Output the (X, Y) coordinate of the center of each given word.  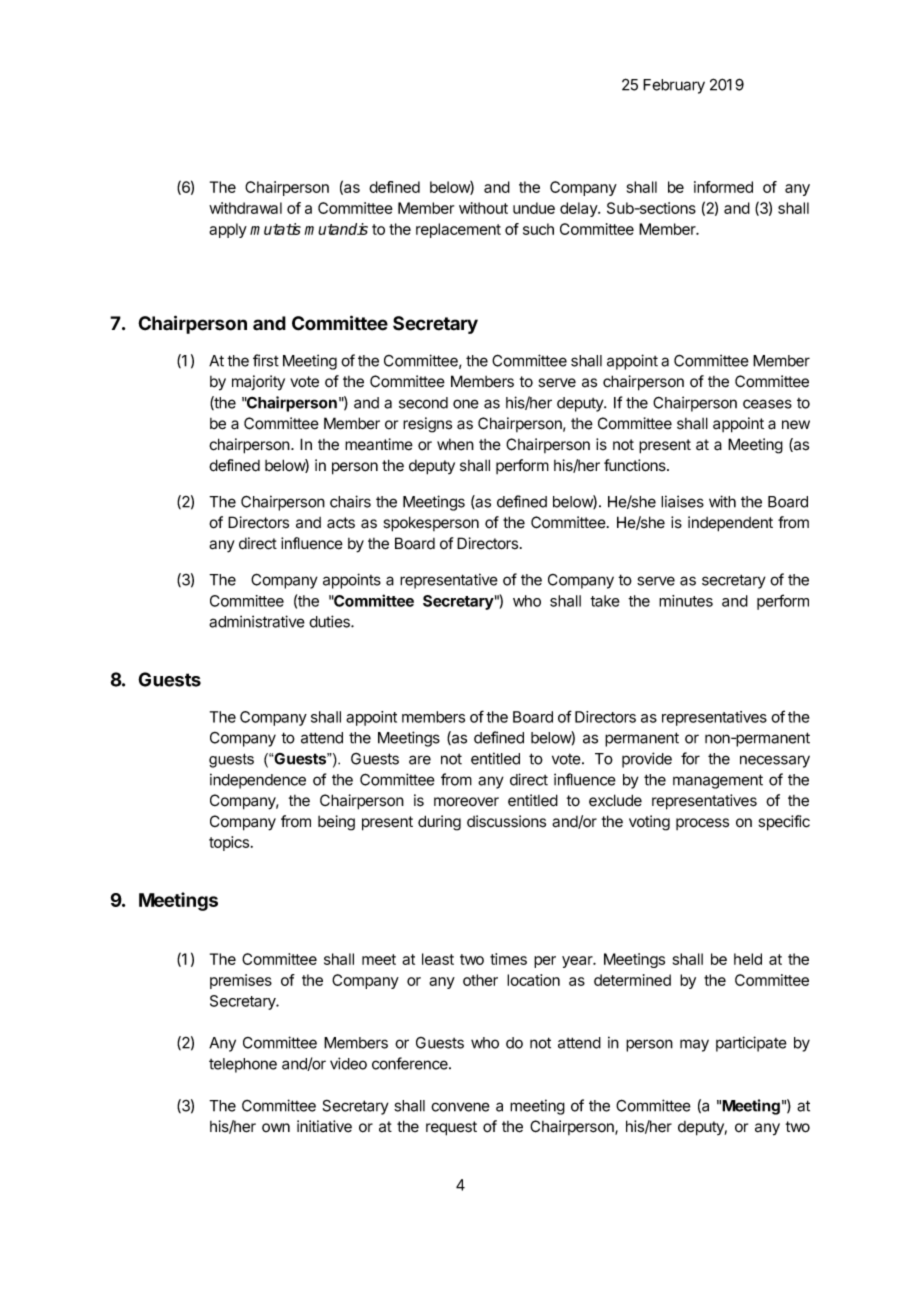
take (605, 601)
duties (330, 621)
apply (228, 230)
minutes (686, 601)
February (674, 86)
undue (534, 208)
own (276, 1127)
